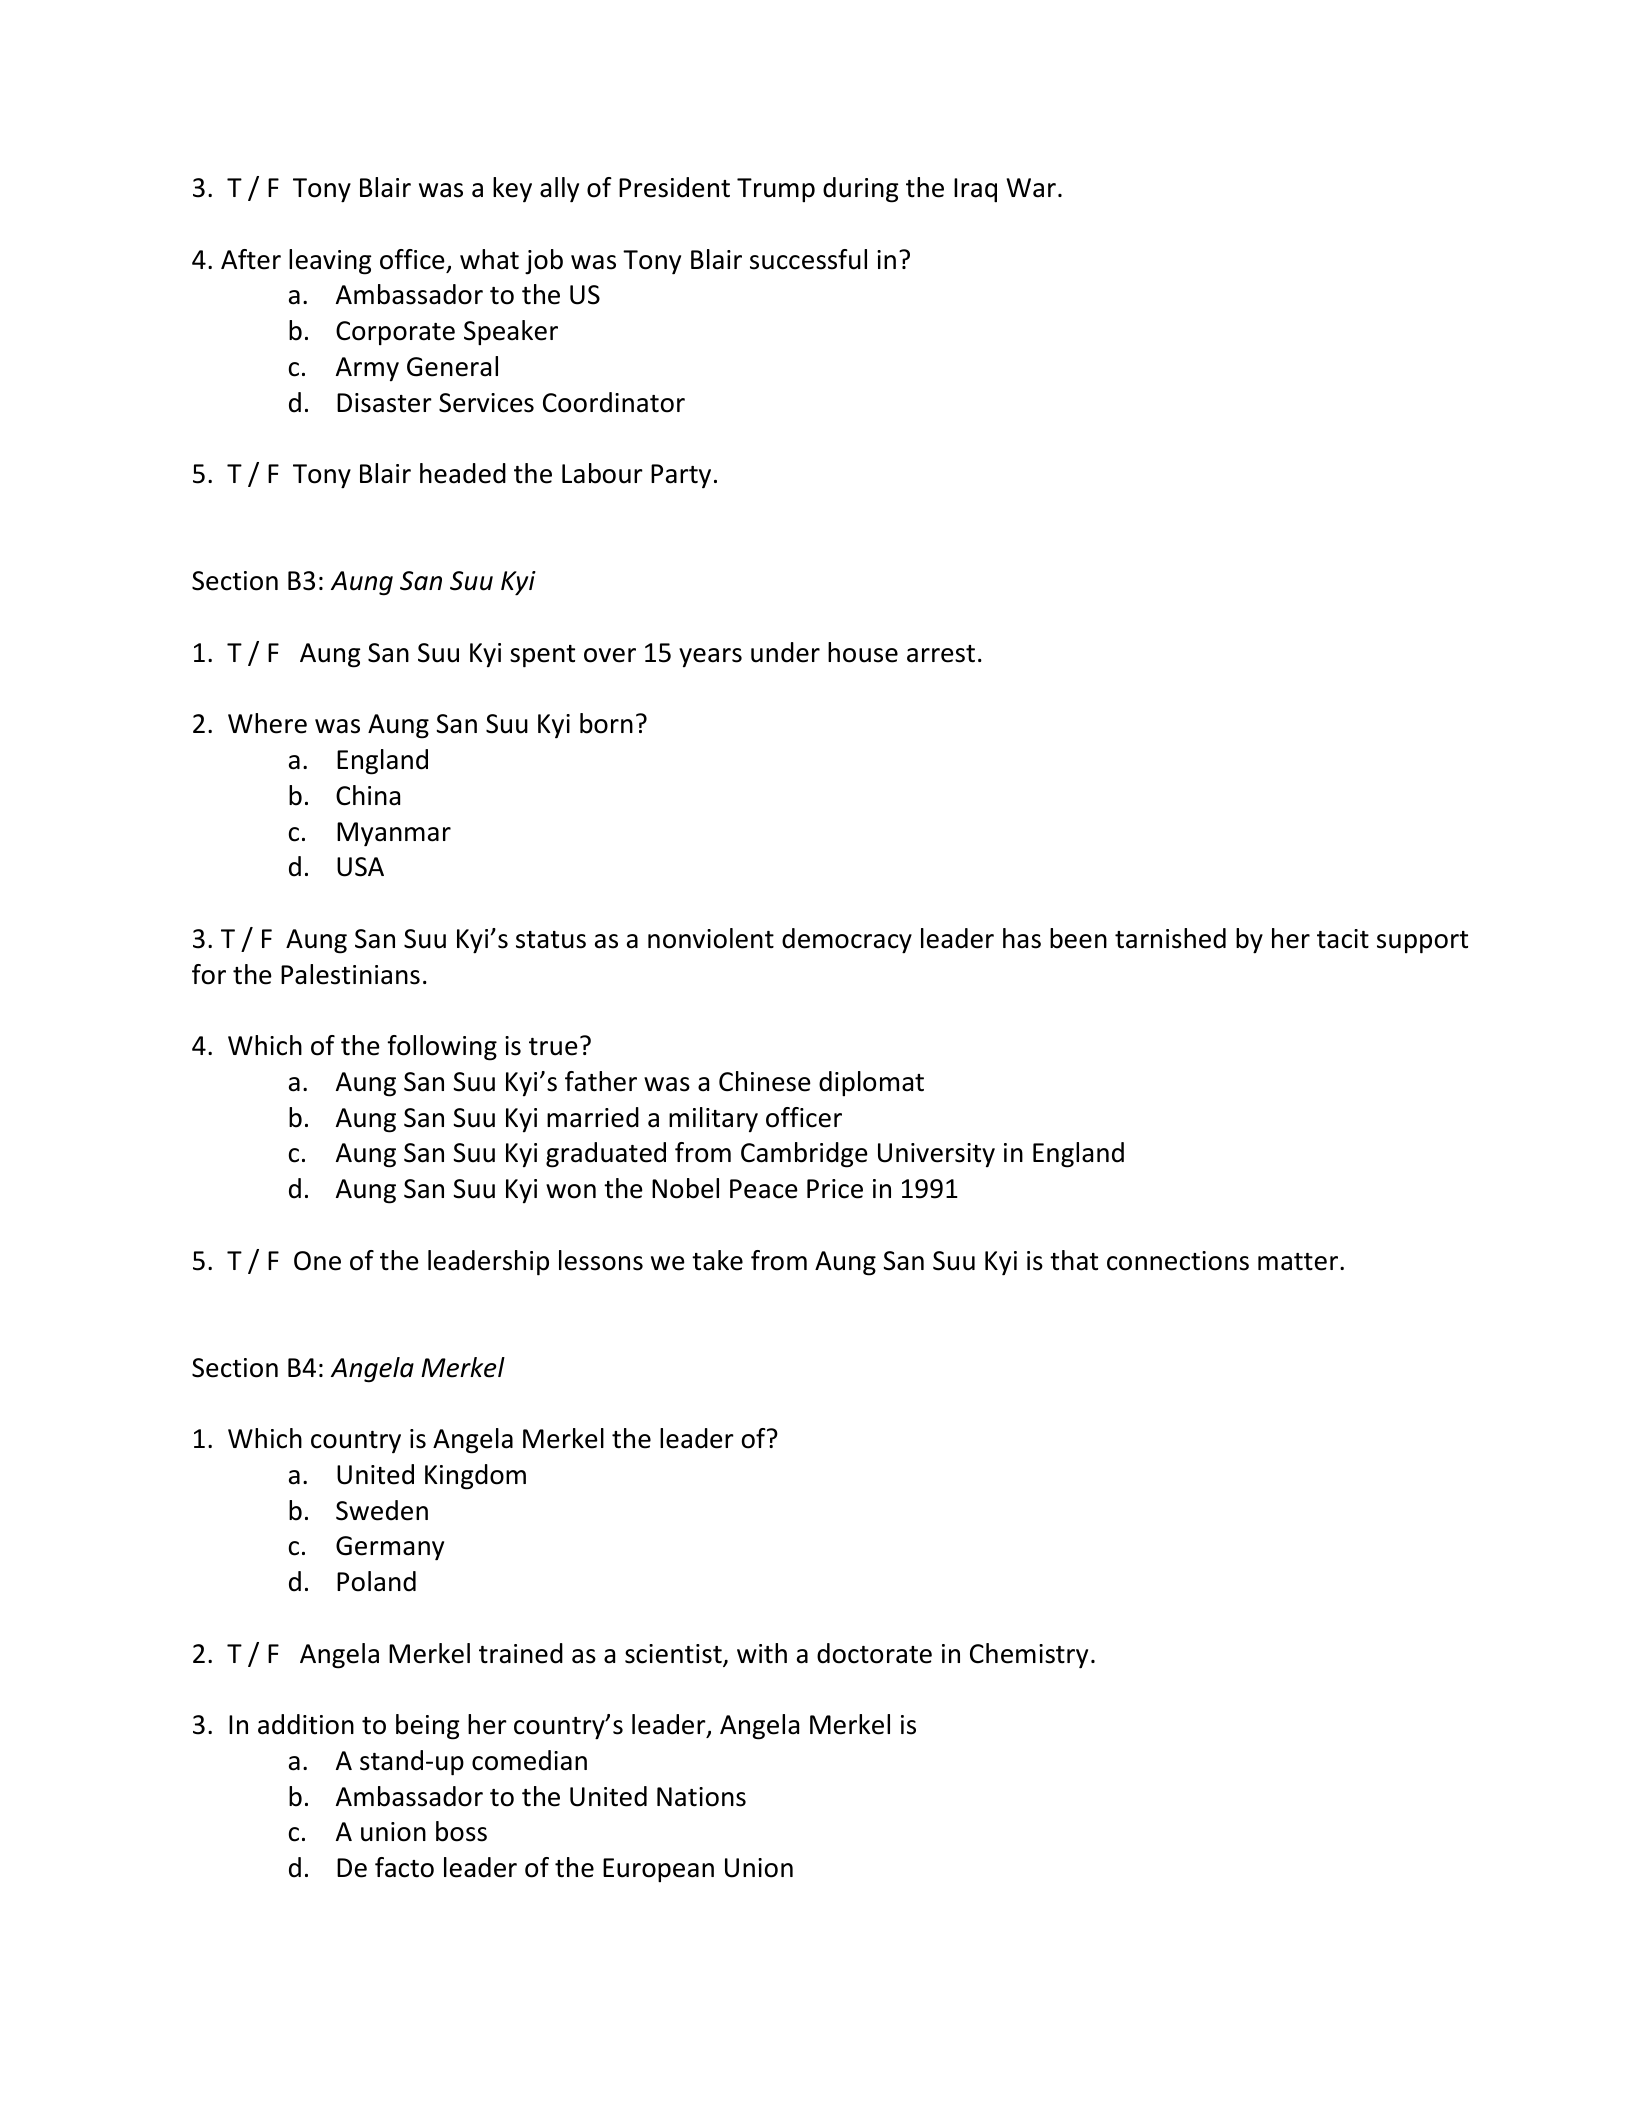 This image has height=2108, width=1629. I want to click on Chinese, so click(765, 1081).
